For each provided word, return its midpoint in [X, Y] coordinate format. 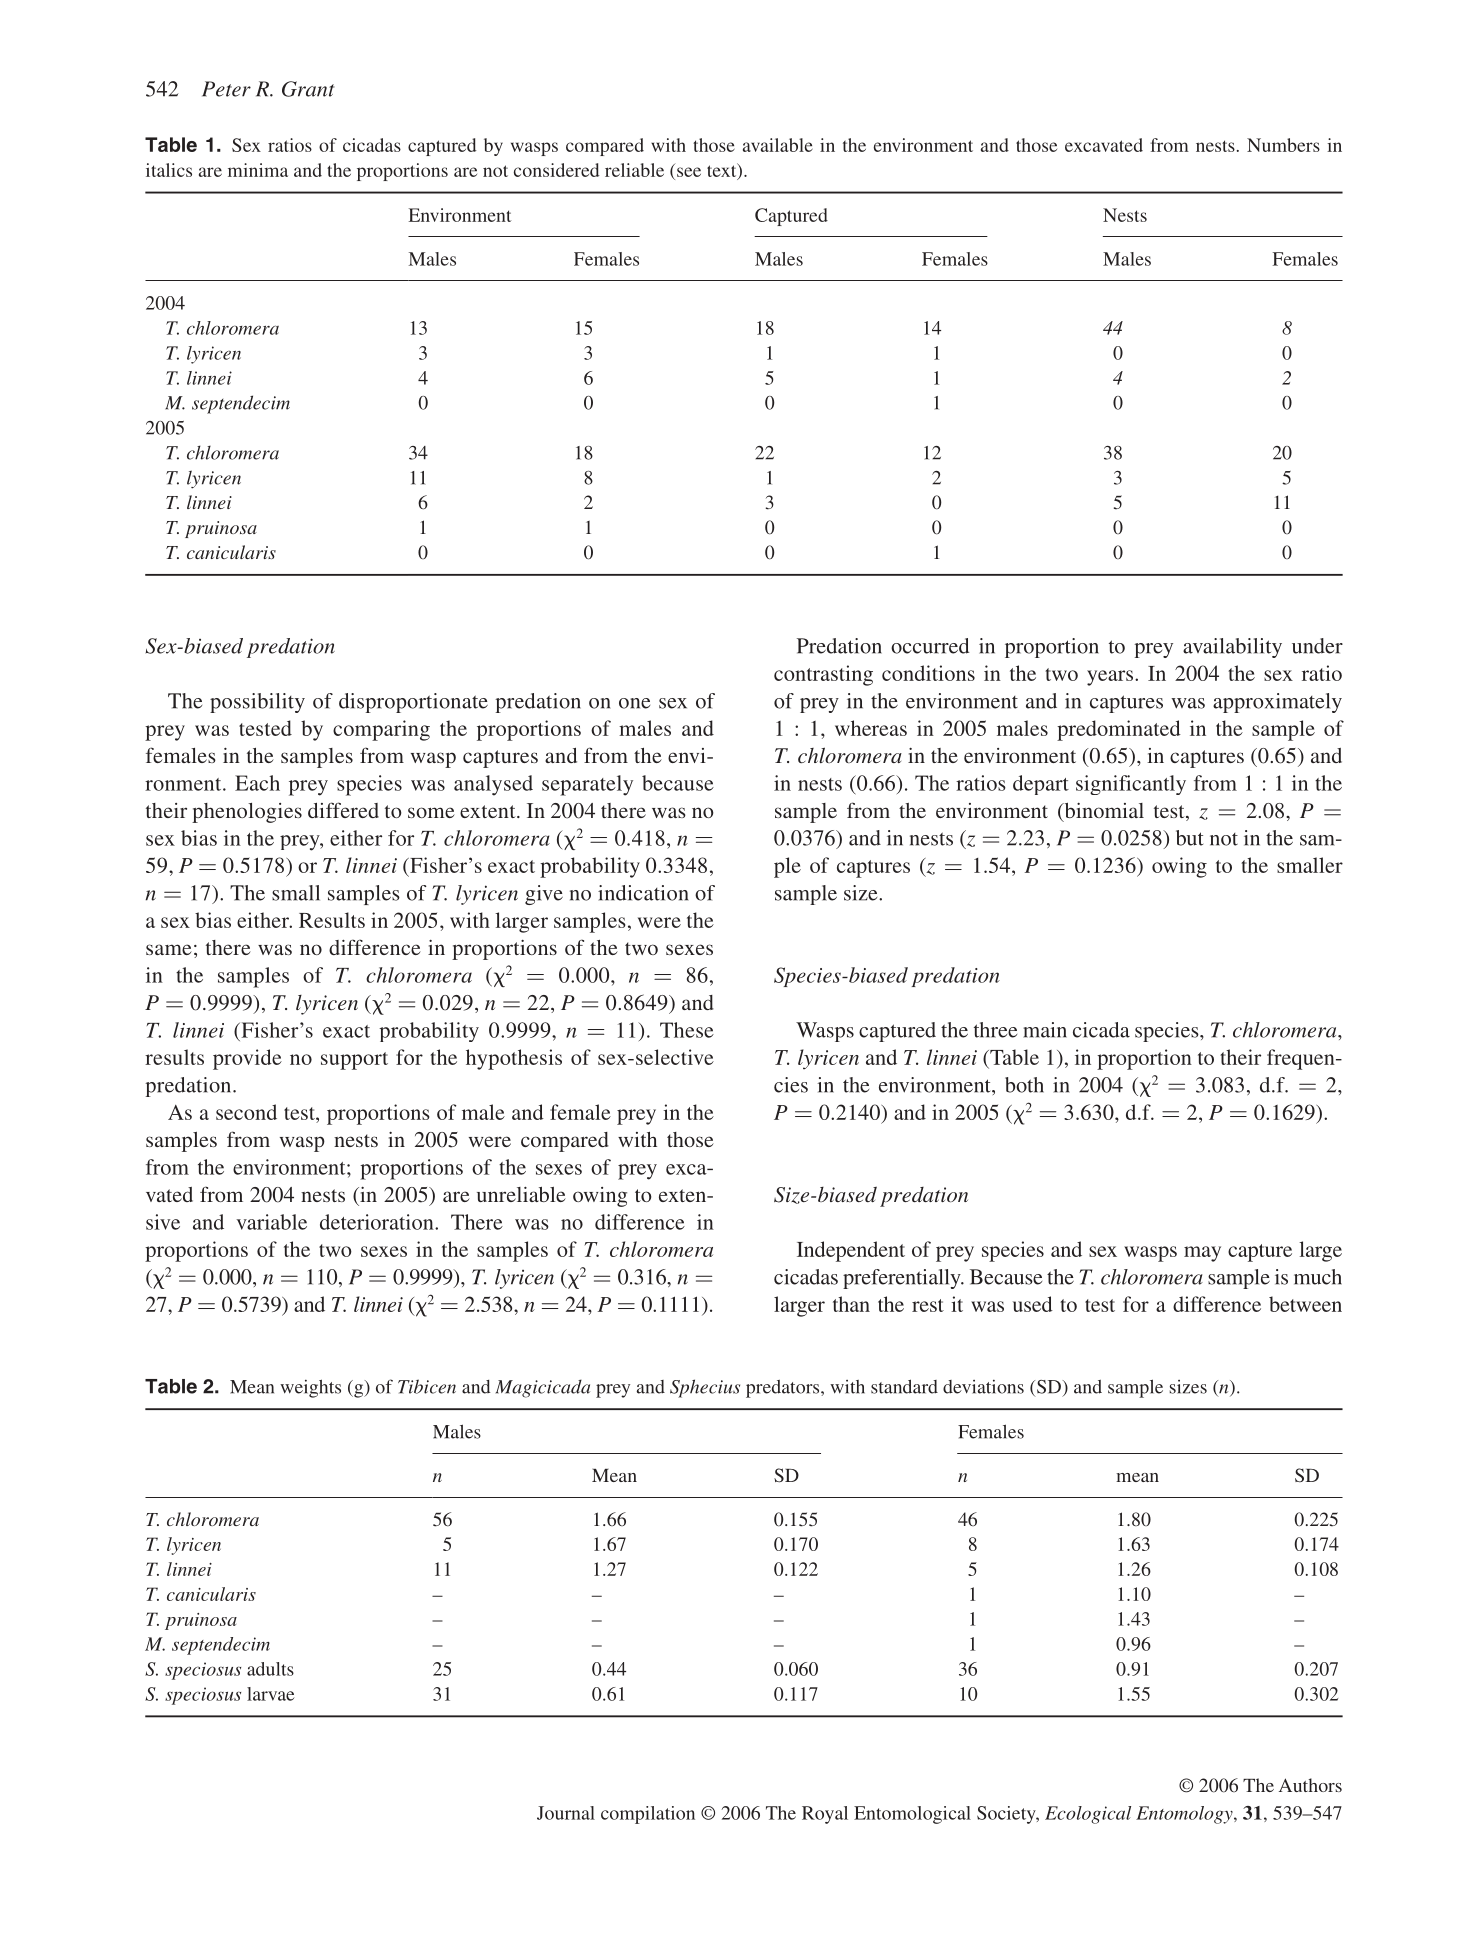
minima [258, 170]
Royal [825, 1815]
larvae [271, 1694]
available [778, 145]
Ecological [1088, 1815]
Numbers [1283, 145]
